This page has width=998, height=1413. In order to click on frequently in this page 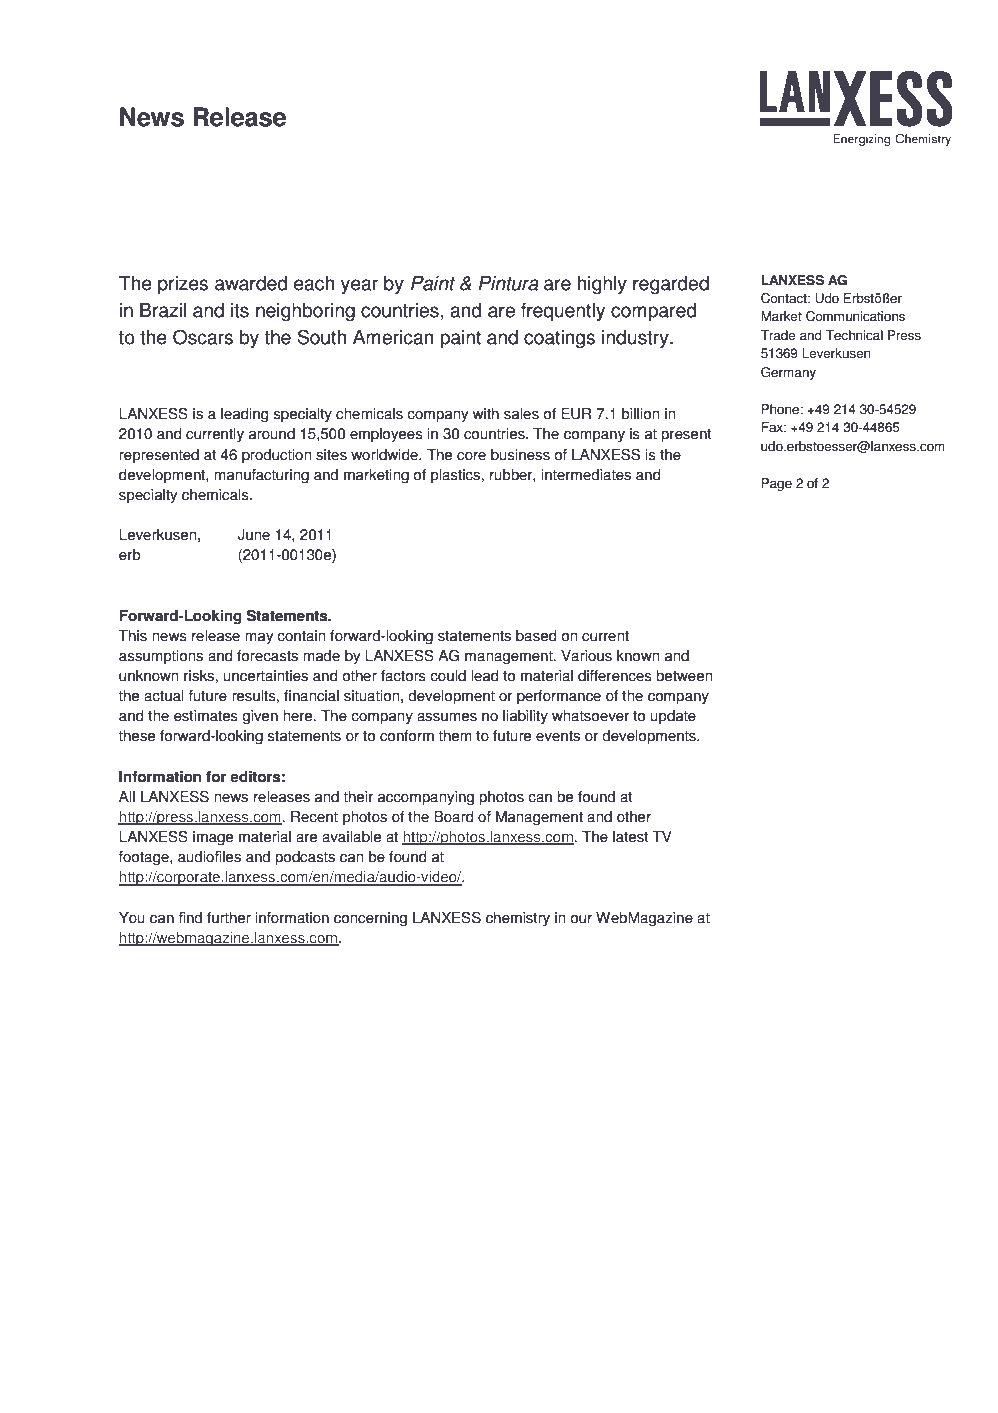, I will do `click(563, 312)`.
